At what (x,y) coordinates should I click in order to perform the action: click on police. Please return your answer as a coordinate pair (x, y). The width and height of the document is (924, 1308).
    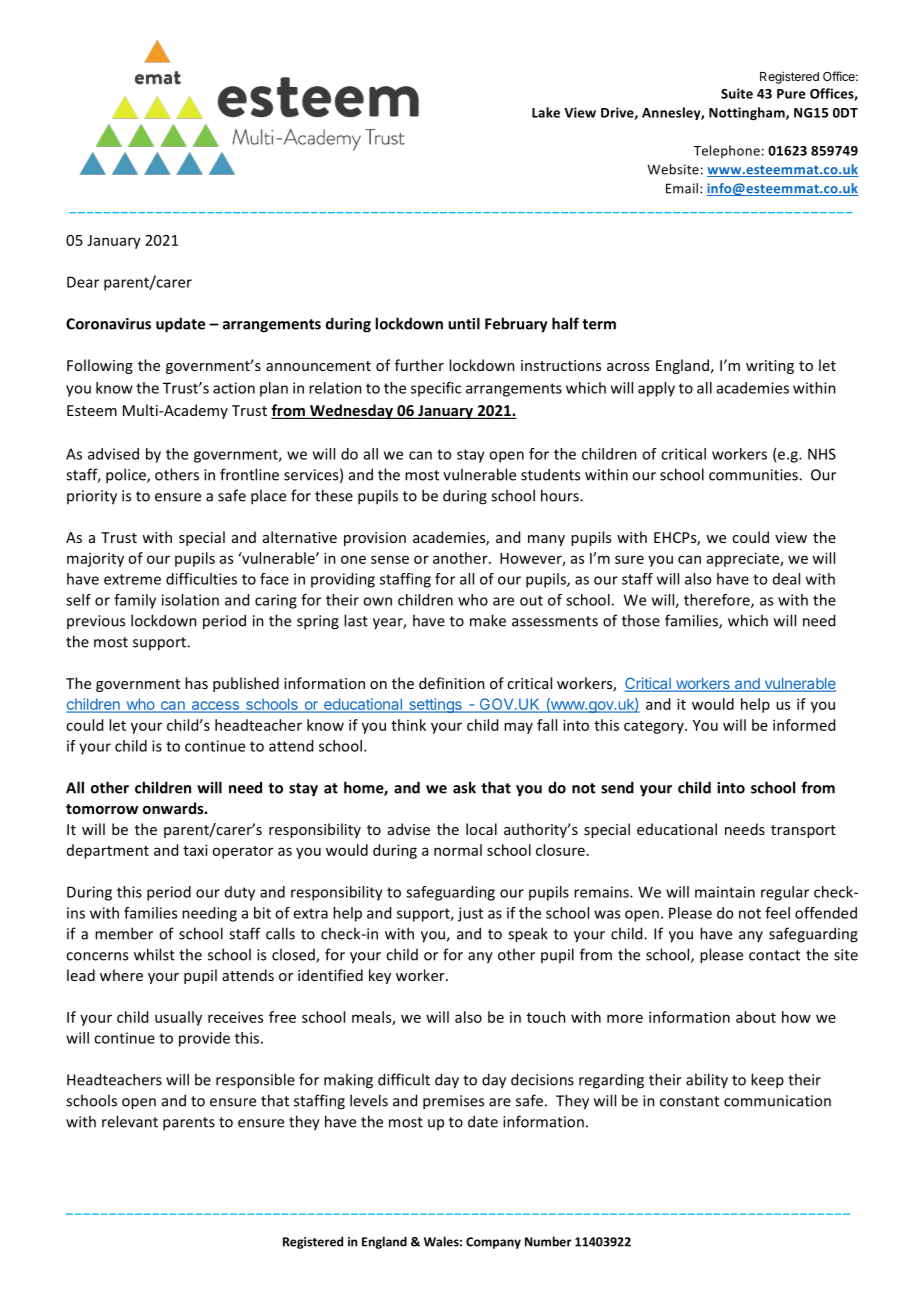
    Looking at the image, I should click on (127, 476).
